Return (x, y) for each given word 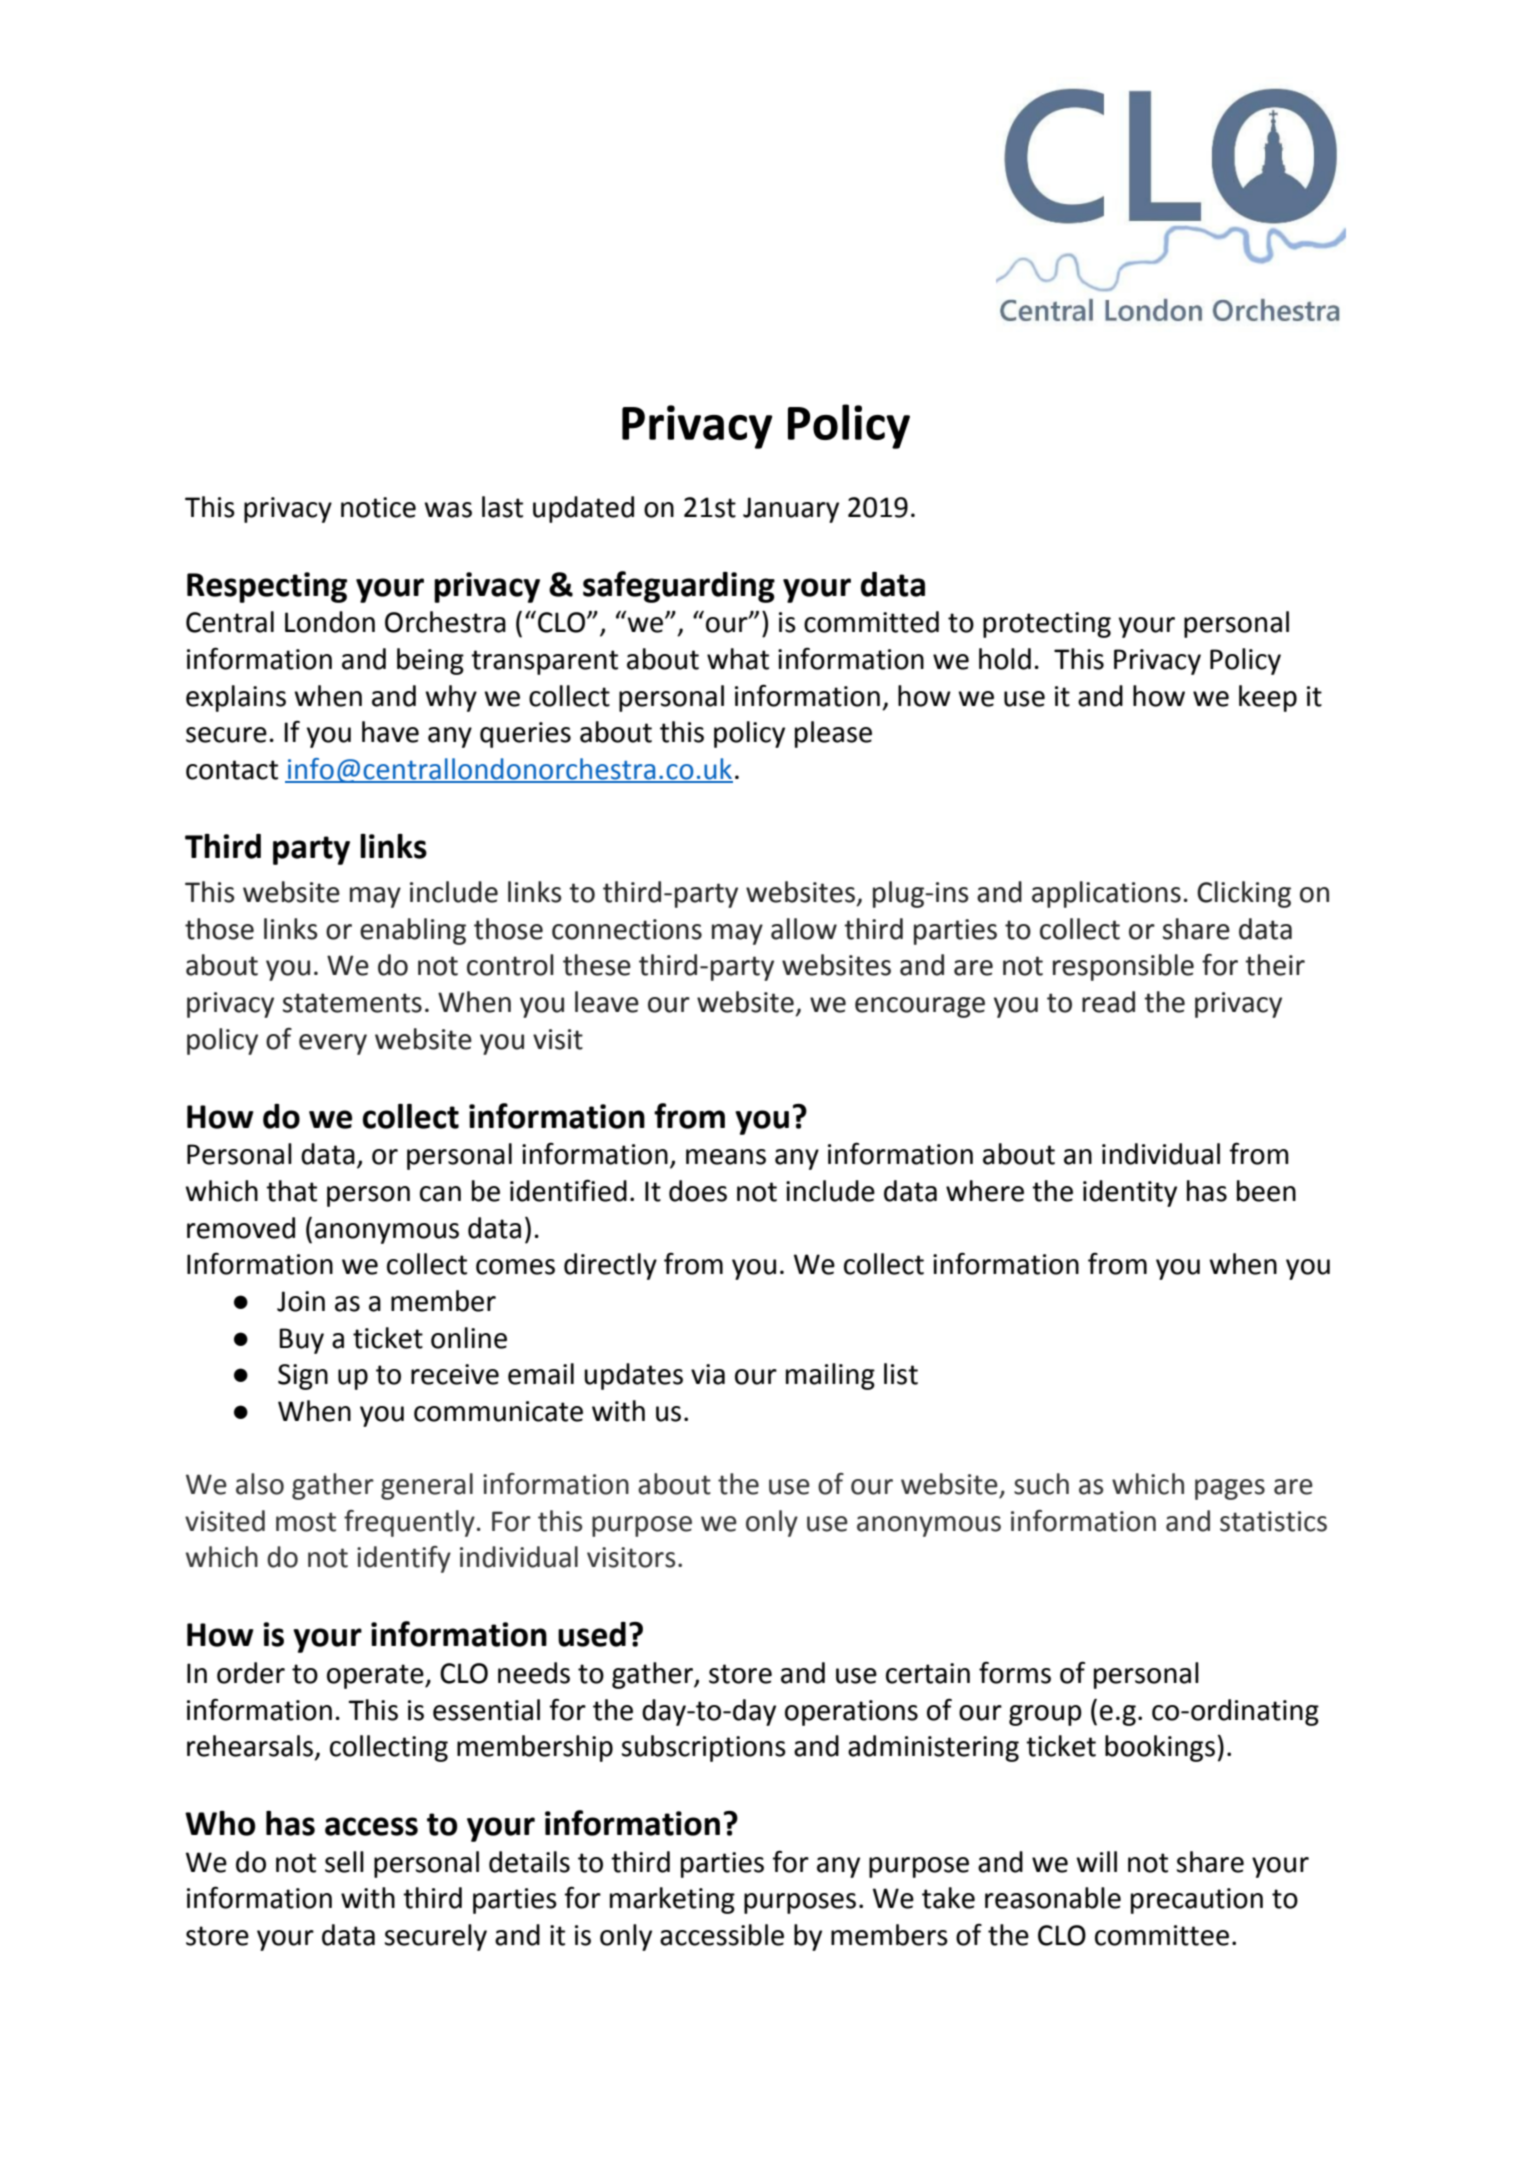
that (291, 1191)
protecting (1047, 625)
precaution (1197, 1901)
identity (1130, 1193)
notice (378, 507)
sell (344, 1862)
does (698, 1191)
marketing (672, 1900)
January (791, 510)
